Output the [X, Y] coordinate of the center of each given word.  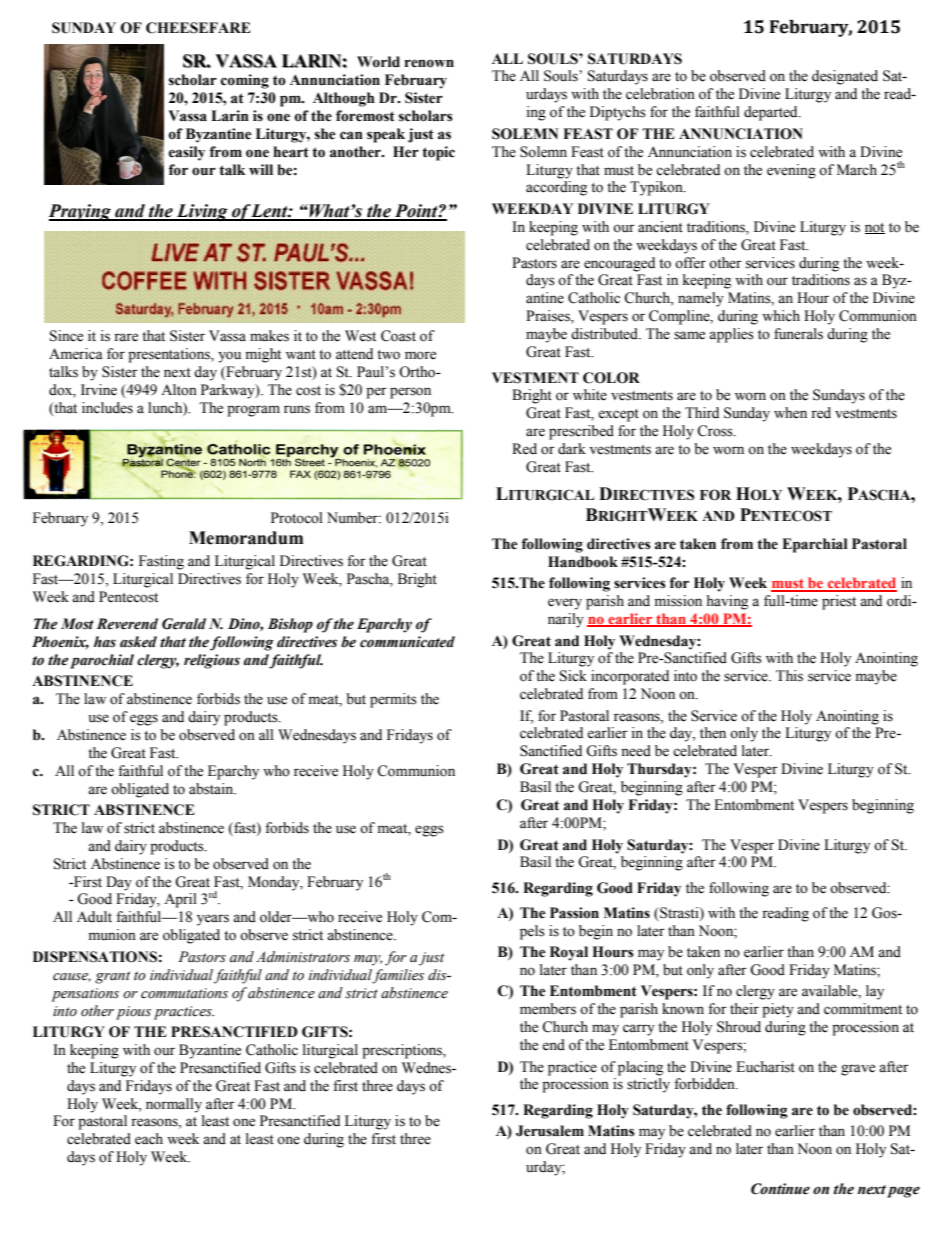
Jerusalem [550, 1131]
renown [429, 63]
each [149, 1139]
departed [772, 113]
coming [245, 81]
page [903, 1192]
